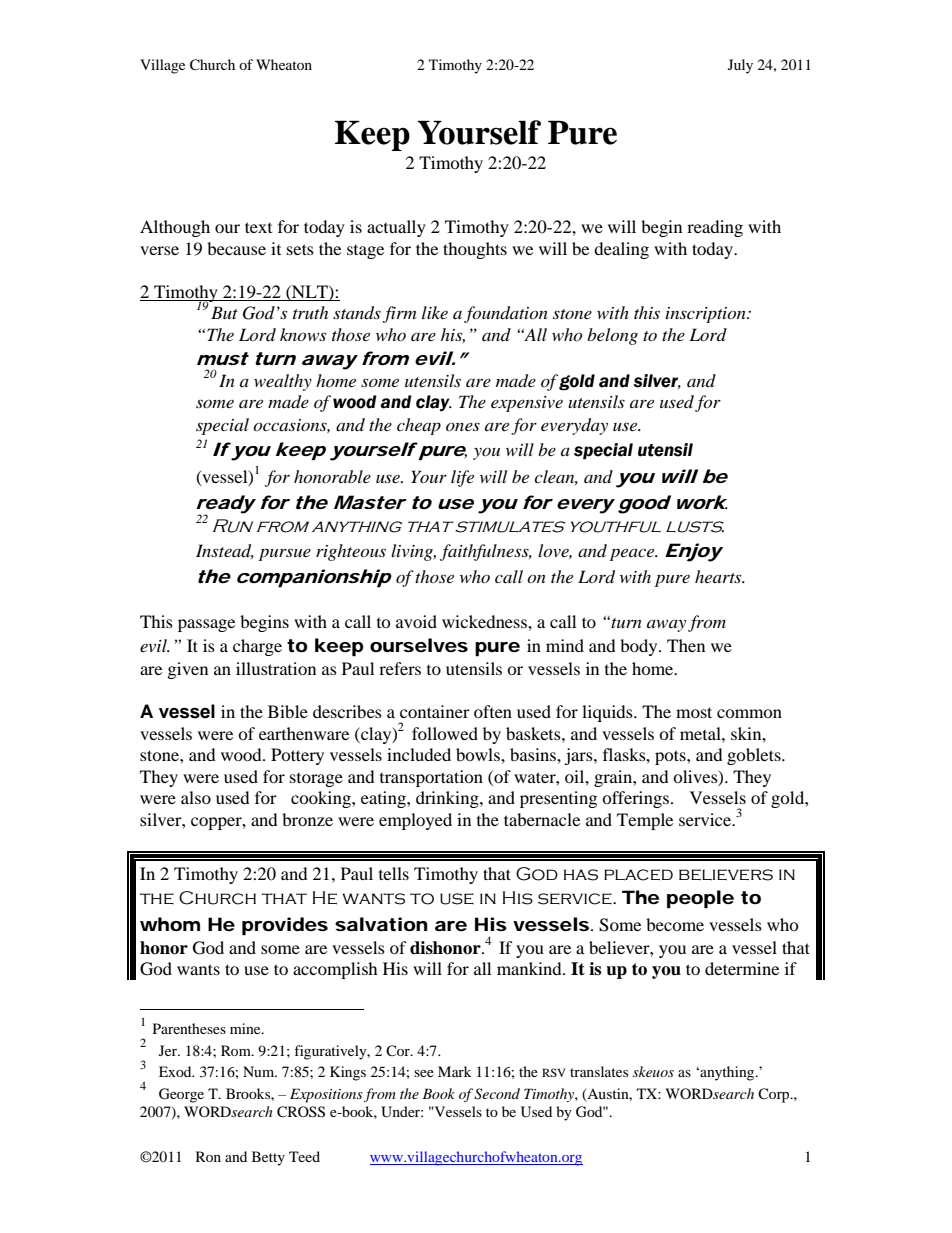 This screenshot has height=1233, width=952. What do you see at coordinates (707, 315) in the screenshot?
I see `inscription` at bounding box center [707, 315].
